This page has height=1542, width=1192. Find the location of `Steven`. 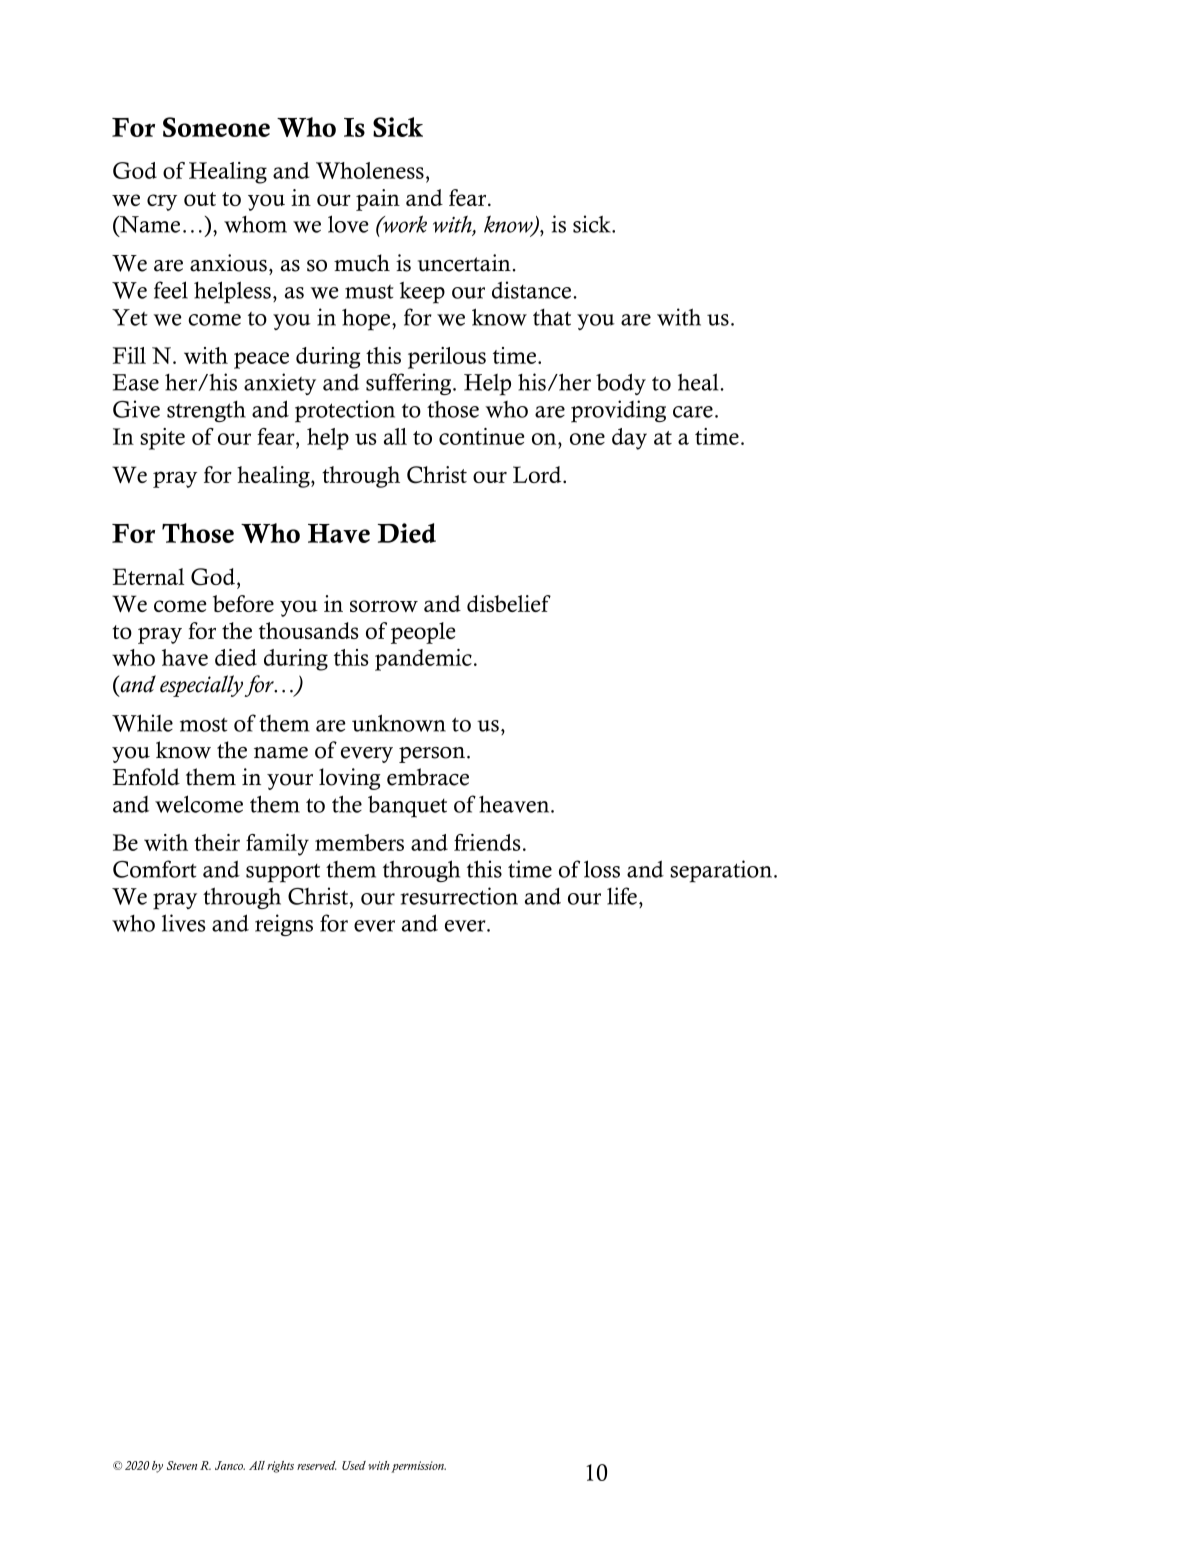

Steven is located at coordinates (182, 1465).
